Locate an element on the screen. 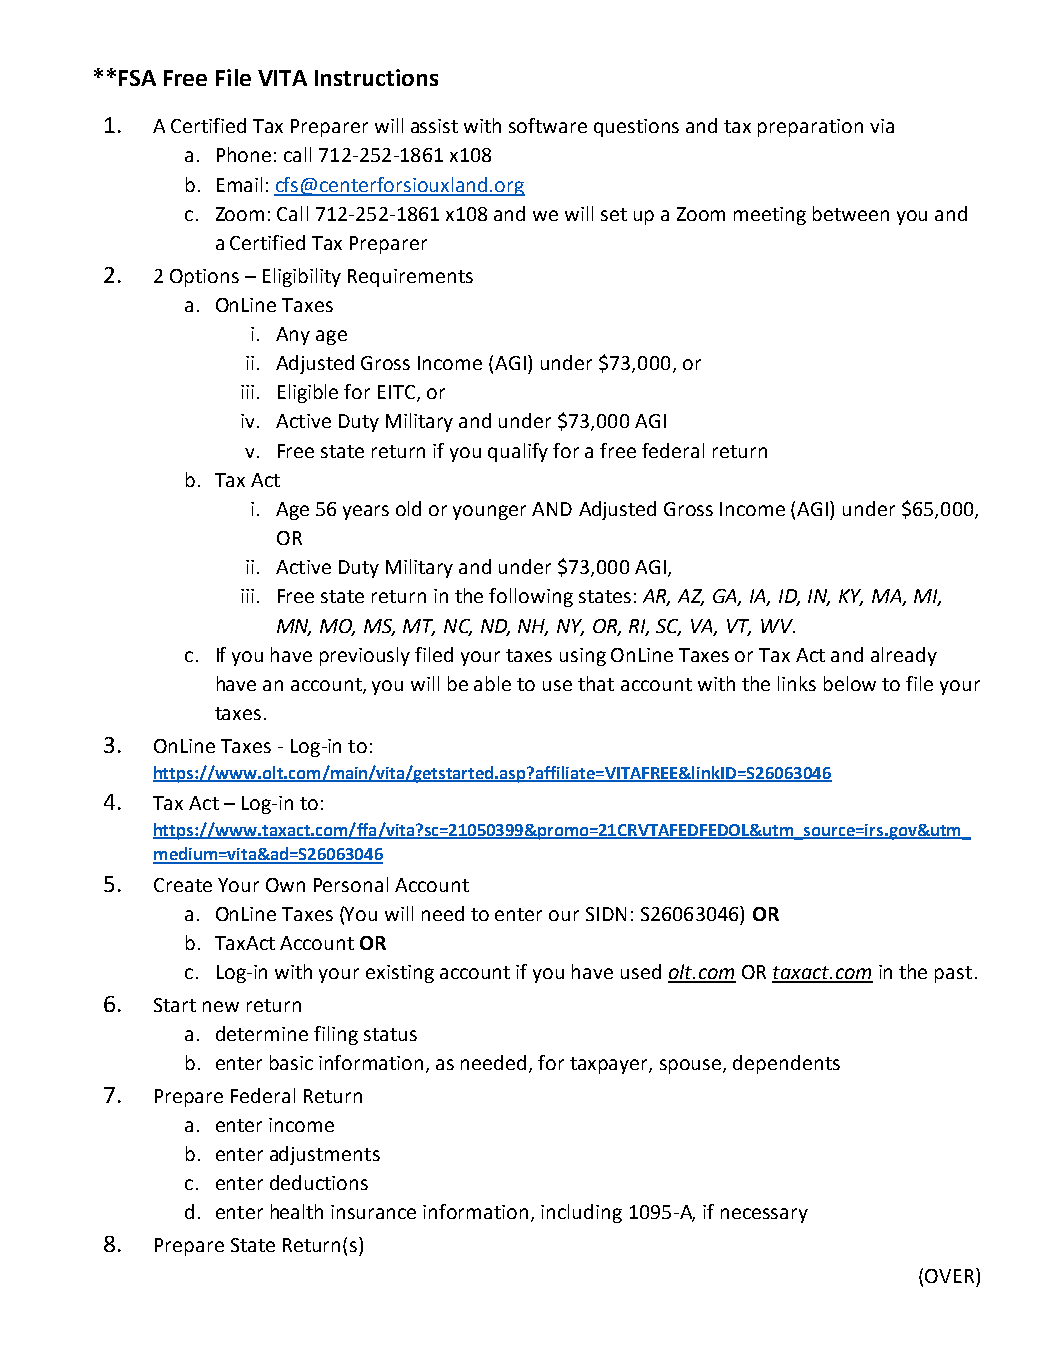 This screenshot has height=1350, width=1043. previously is located at coordinates (365, 656).
